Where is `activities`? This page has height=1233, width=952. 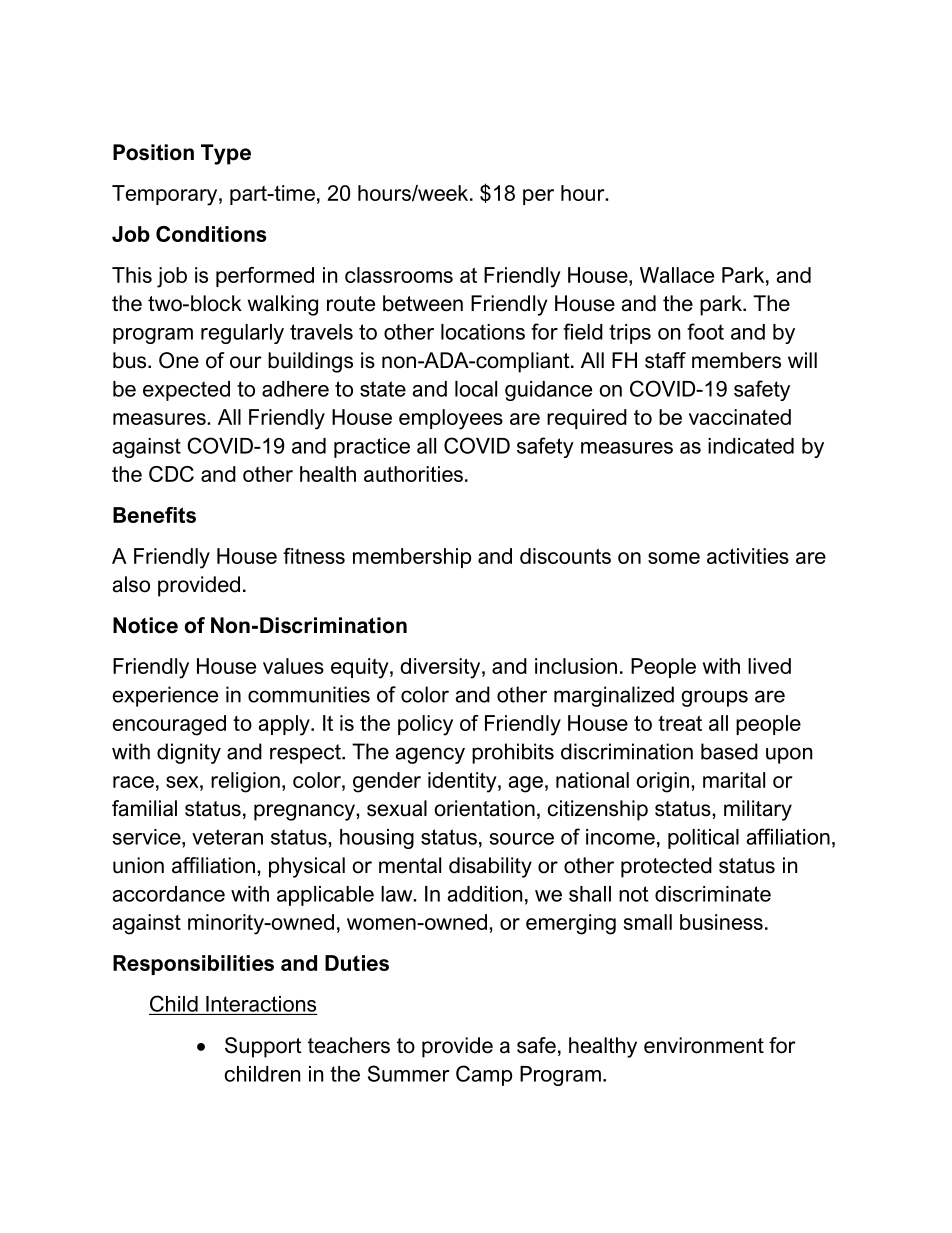
activities is located at coordinates (748, 556).
